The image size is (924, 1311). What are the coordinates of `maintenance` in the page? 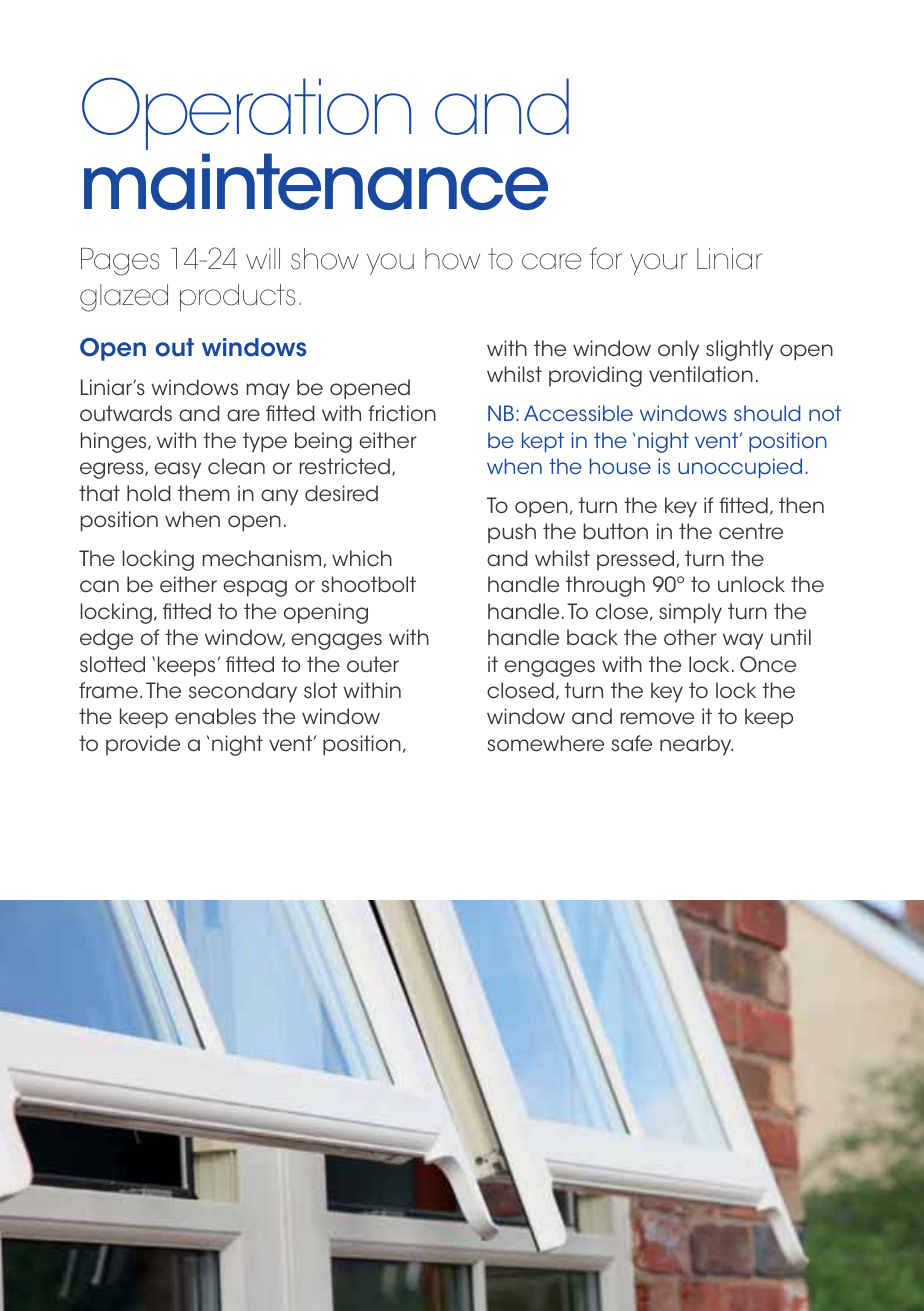 It's located at (316, 181).
